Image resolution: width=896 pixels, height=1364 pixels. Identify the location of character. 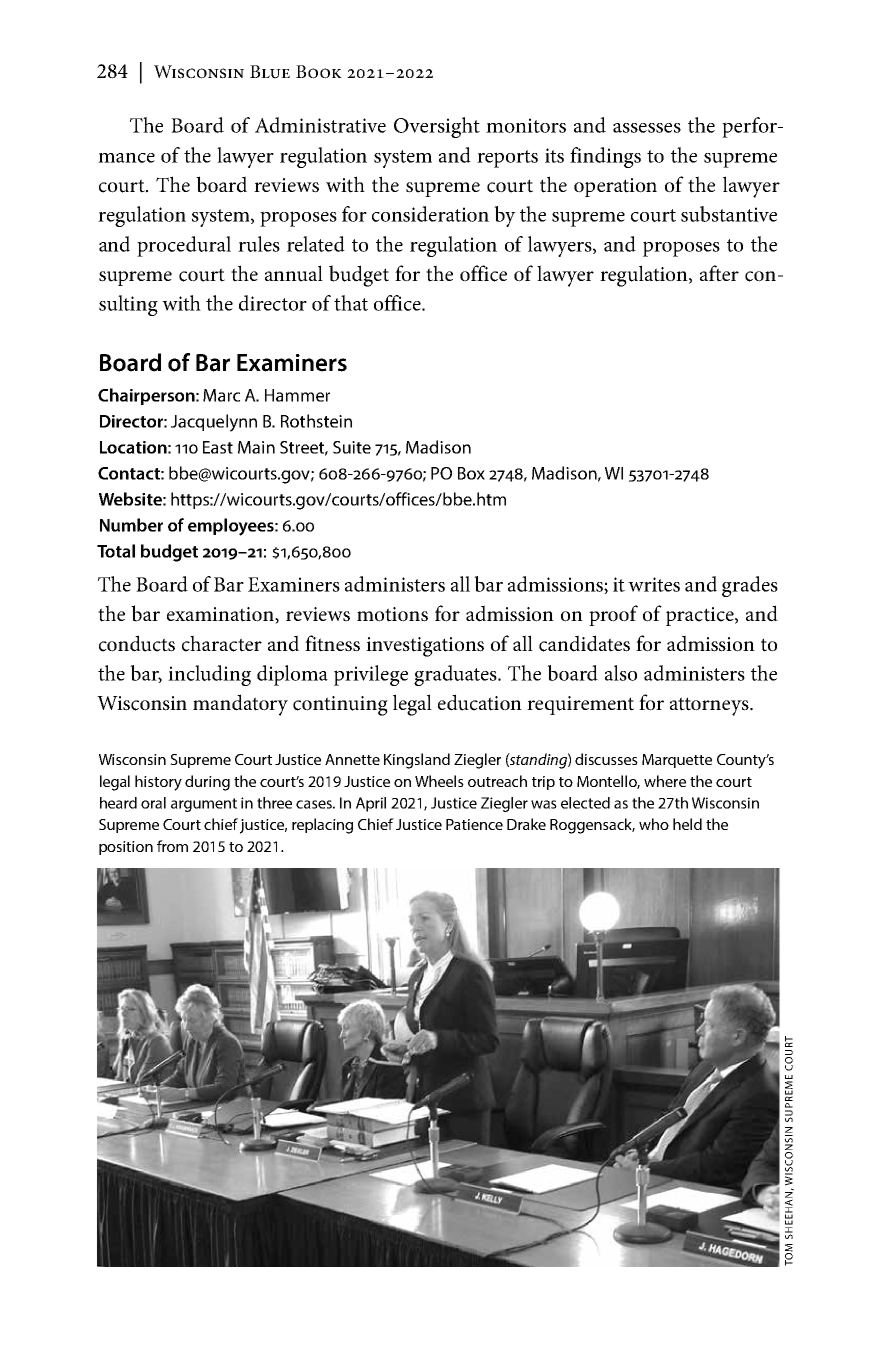
(222, 643).
